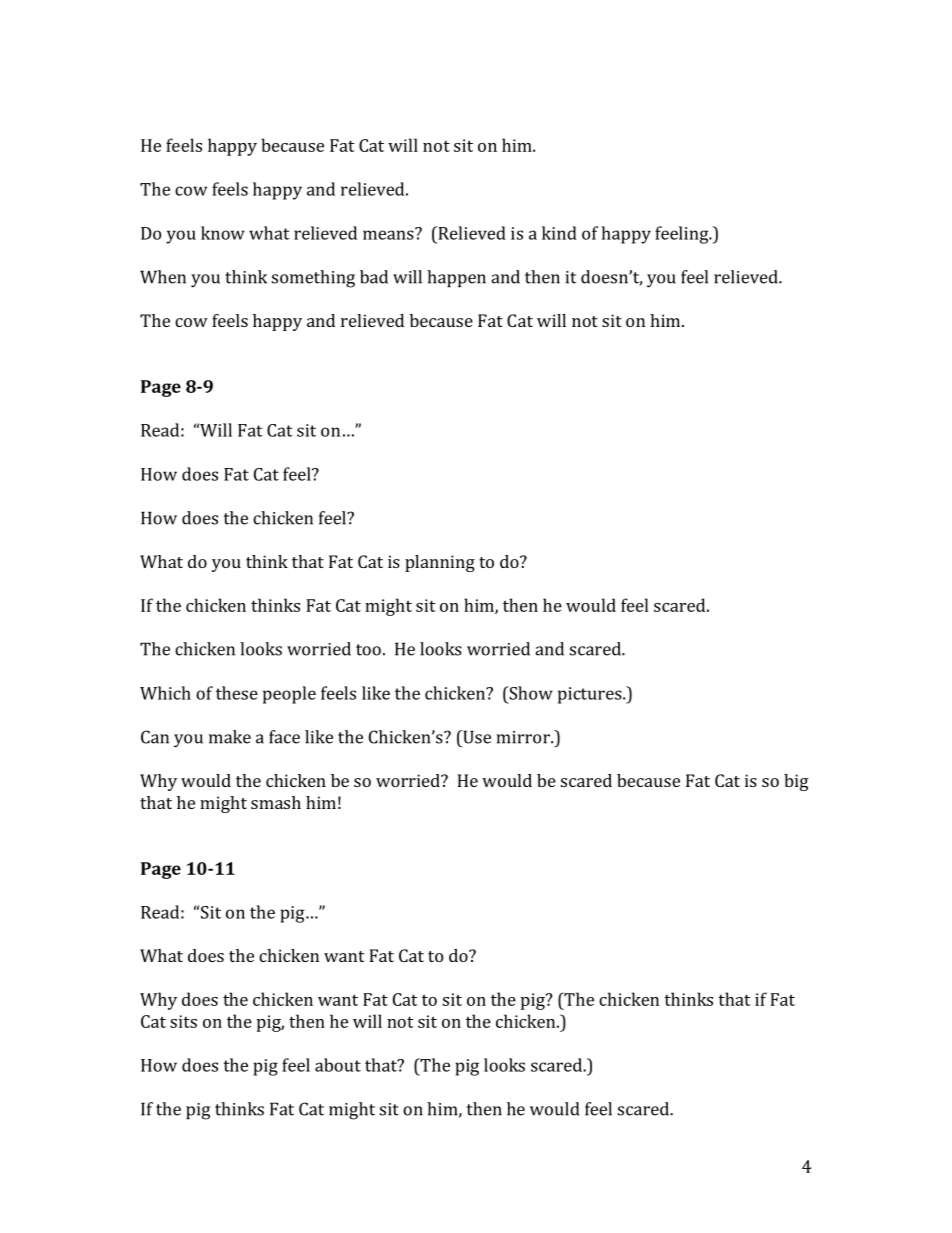 The image size is (952, 1233). Describe the element at coordinates (530, 693) in the screenshot. I see `Show` at that location.
